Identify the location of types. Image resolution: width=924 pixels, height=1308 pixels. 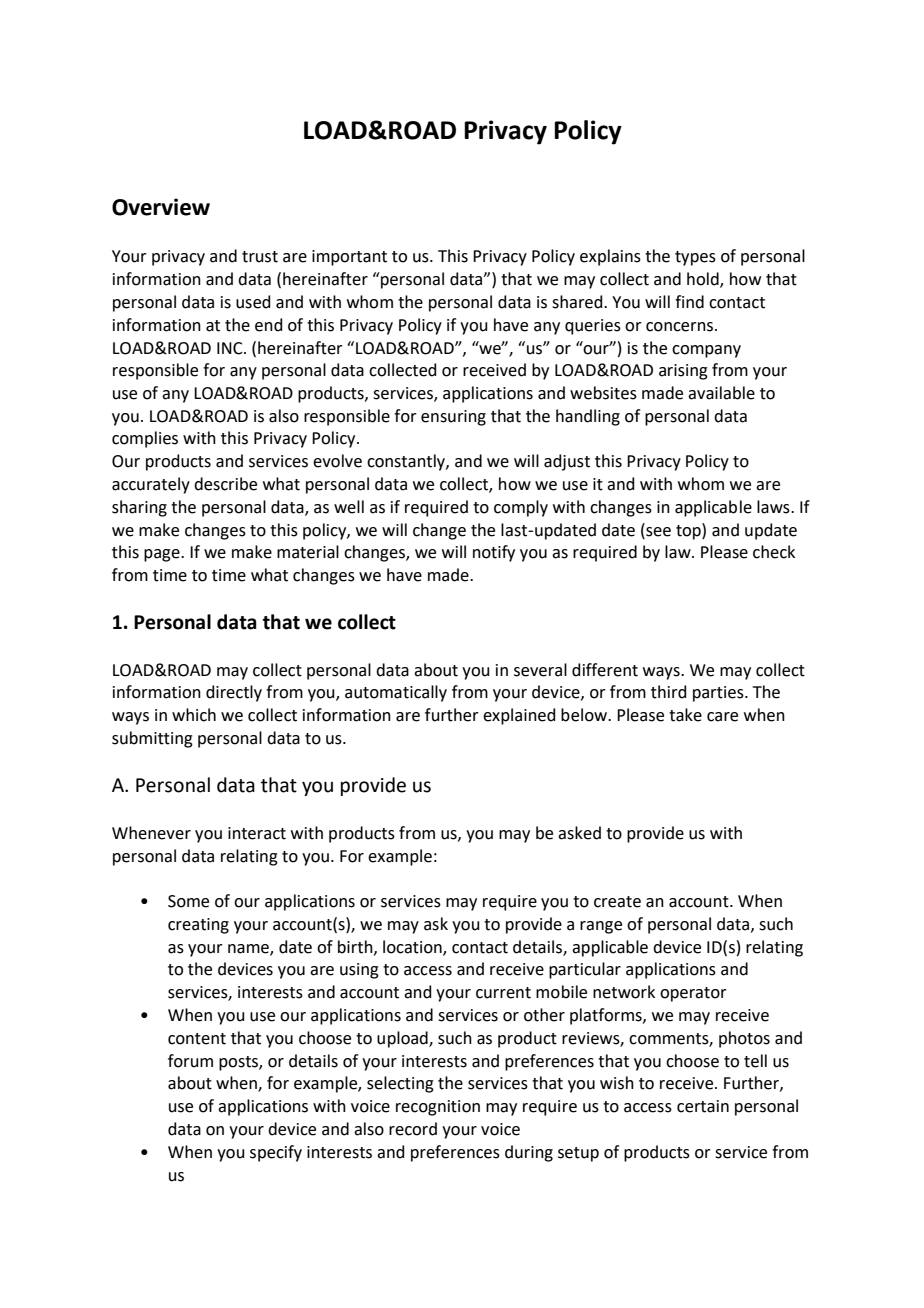
(695, 258).
